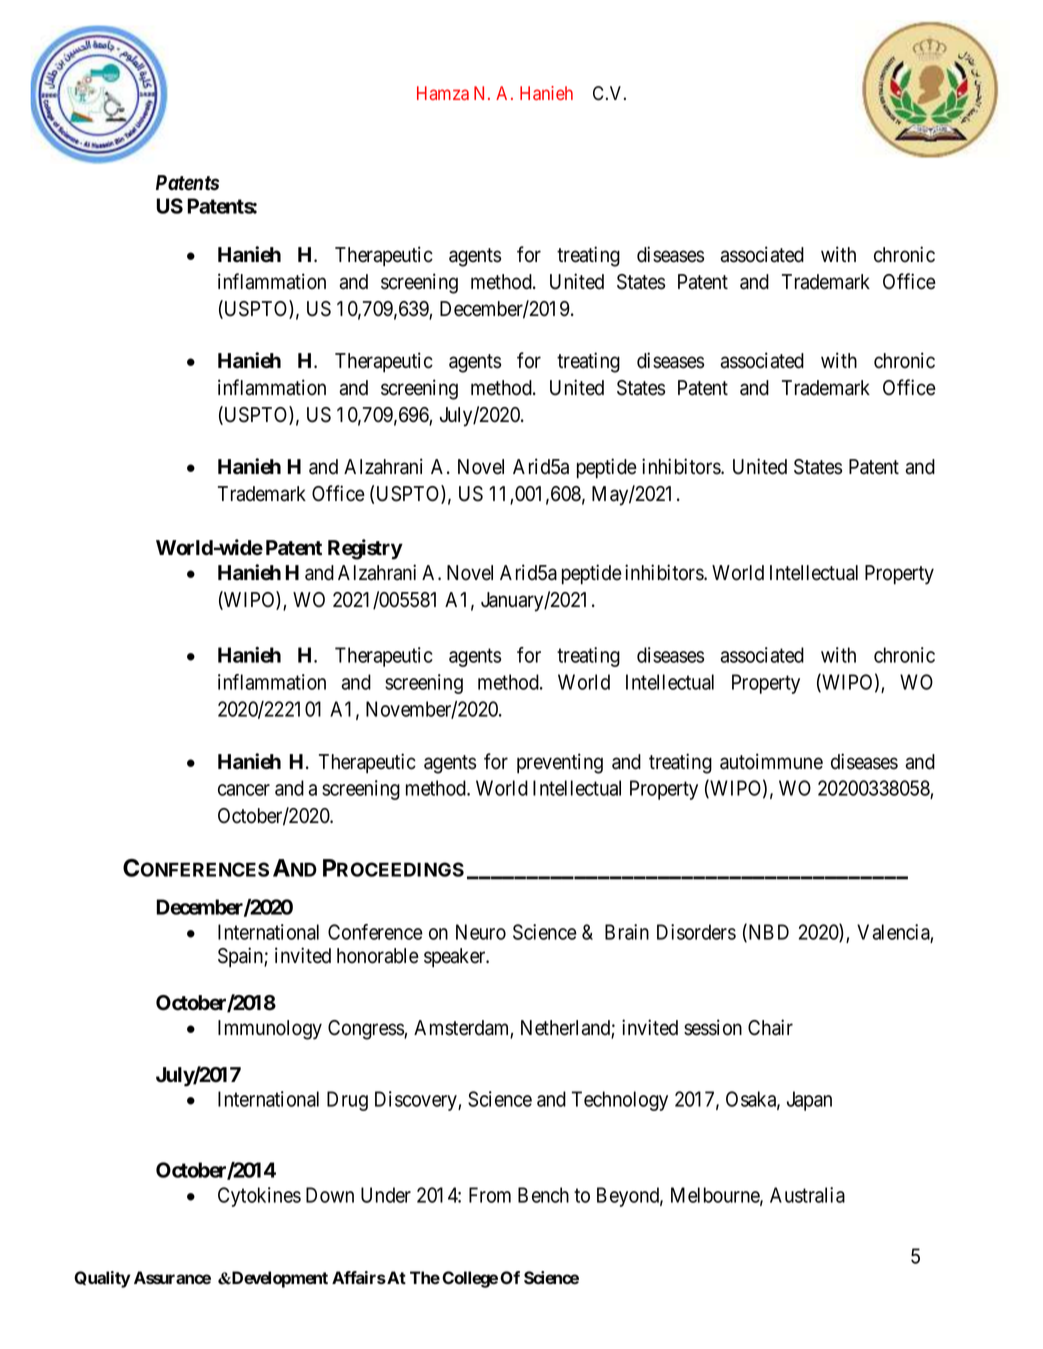 The height and width of the screenshot is (1349, 1043). Describe the element at coordinates (627, 932) in the screenshot. I see `Brain` at that location.
